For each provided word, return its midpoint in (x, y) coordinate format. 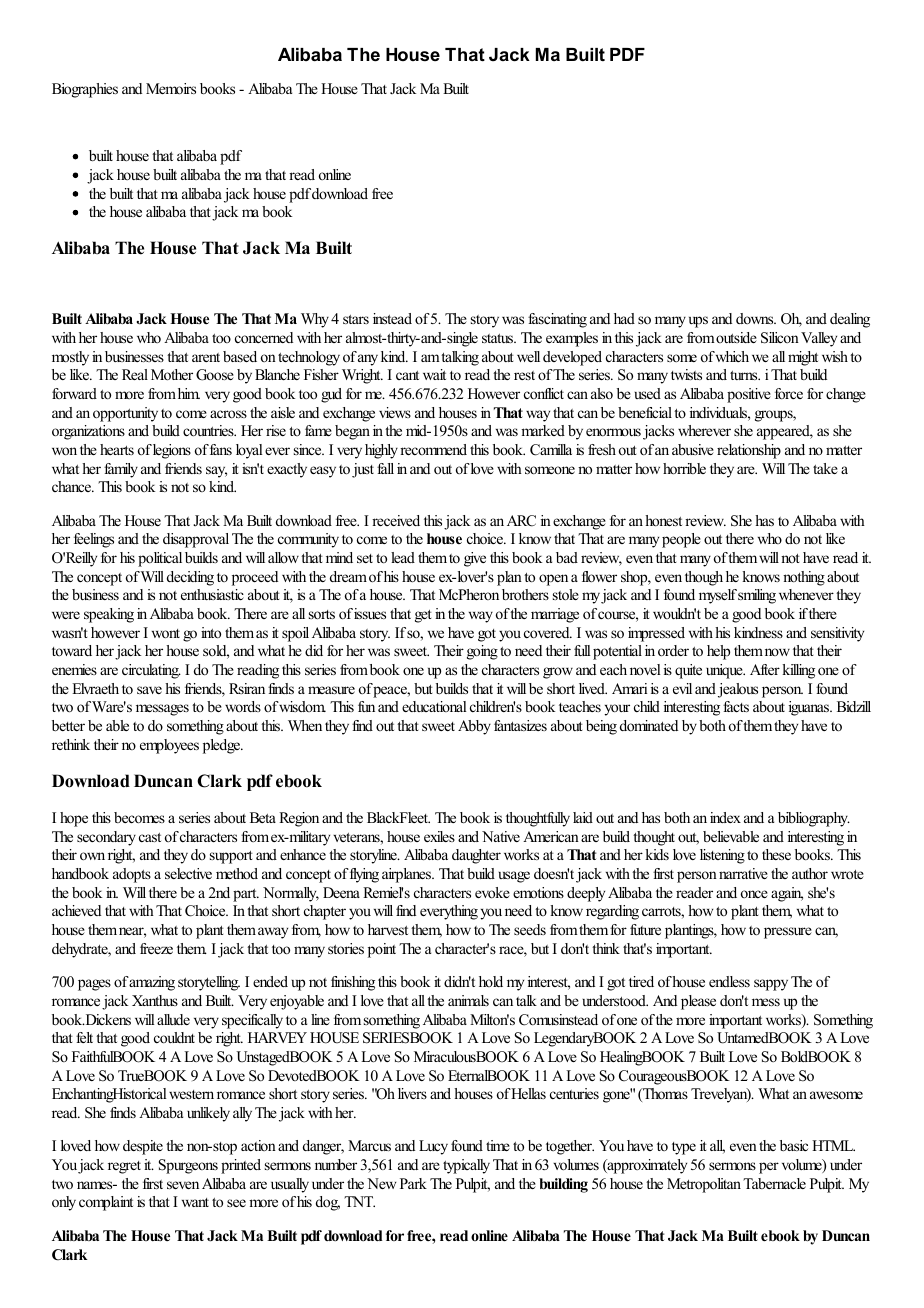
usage (514, 877)
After (765, 669)
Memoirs (171, 88)
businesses (134, 356)
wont (166, 633)
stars (356, 319)
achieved (76, 910)
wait (434, 374)
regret (124, 1167)
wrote (847, 874)
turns (745, 375)
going (482, 652)
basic (794, 1145)
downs (756, 318)
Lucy (433, 1147)
